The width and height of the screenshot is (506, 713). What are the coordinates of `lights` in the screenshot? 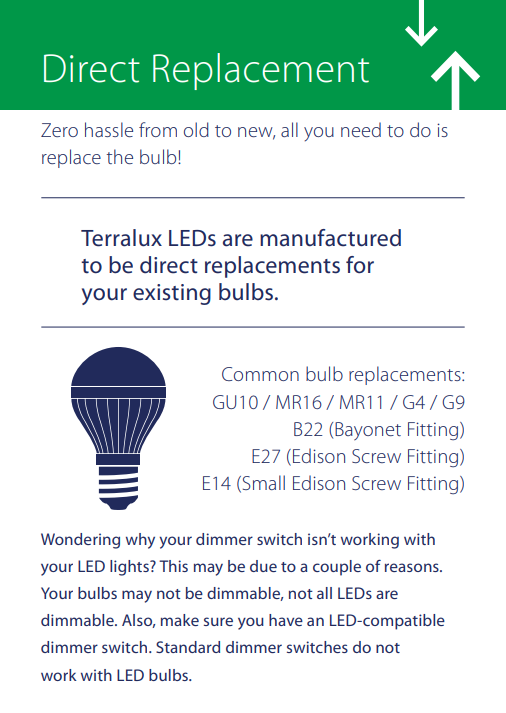 It's located at (130, 568).
